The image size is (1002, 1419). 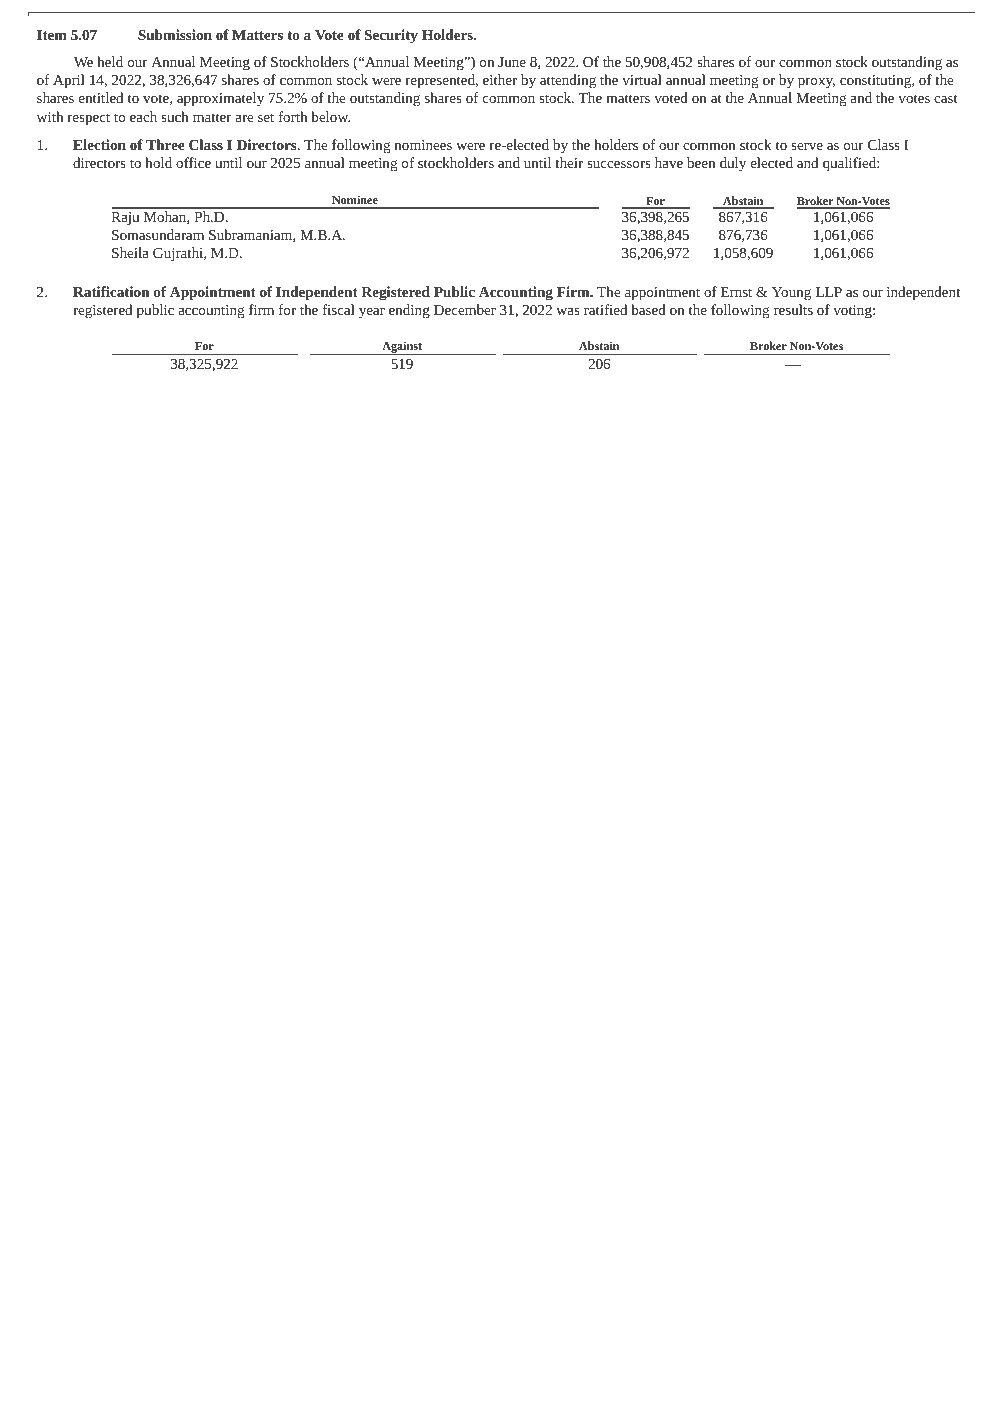 What do you see at coordinates (619, 164) in the page?
I see `successors` at bounding box center [619, 164].
